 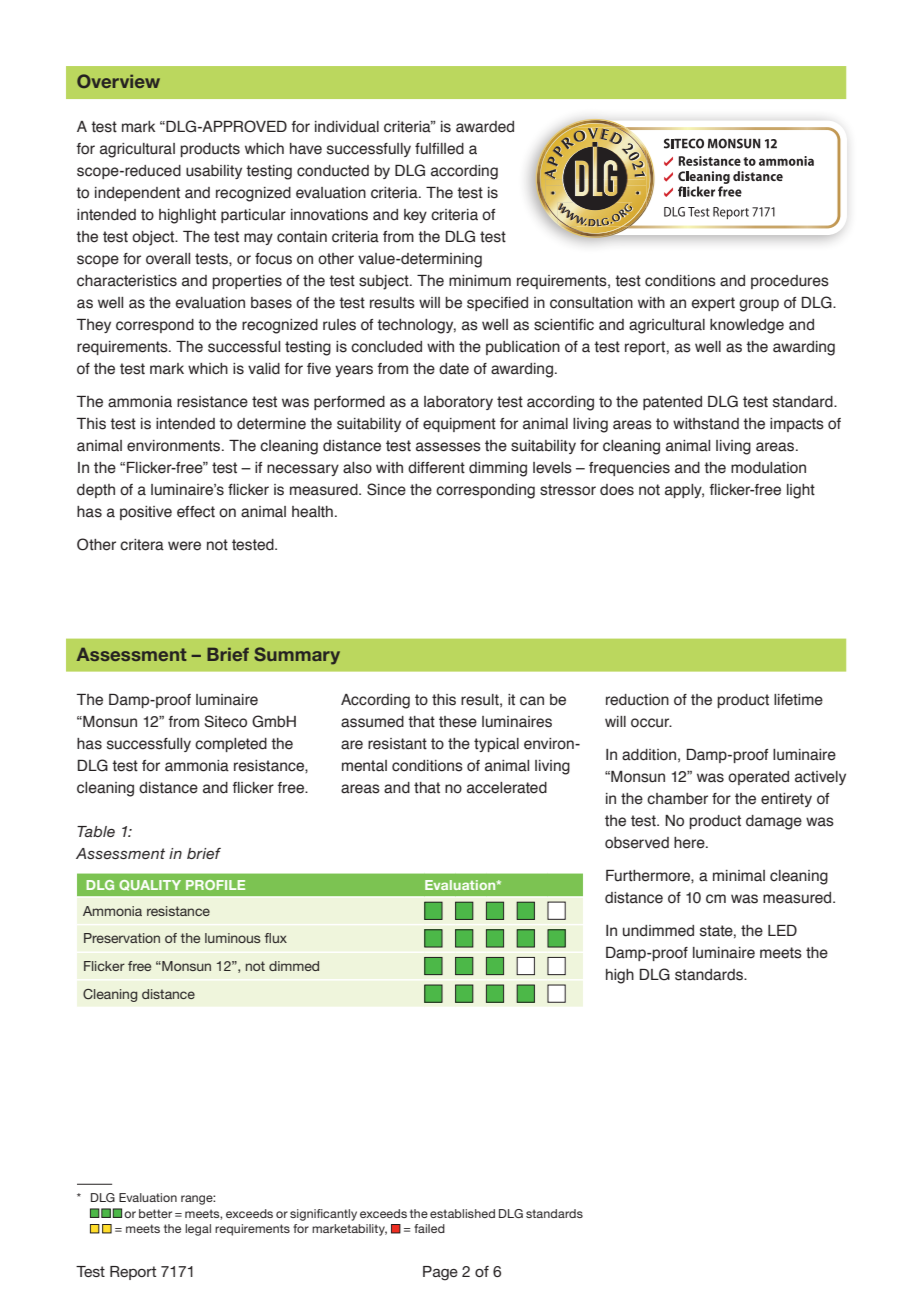 I want to click on modulation, so click(x=768, y=468).
